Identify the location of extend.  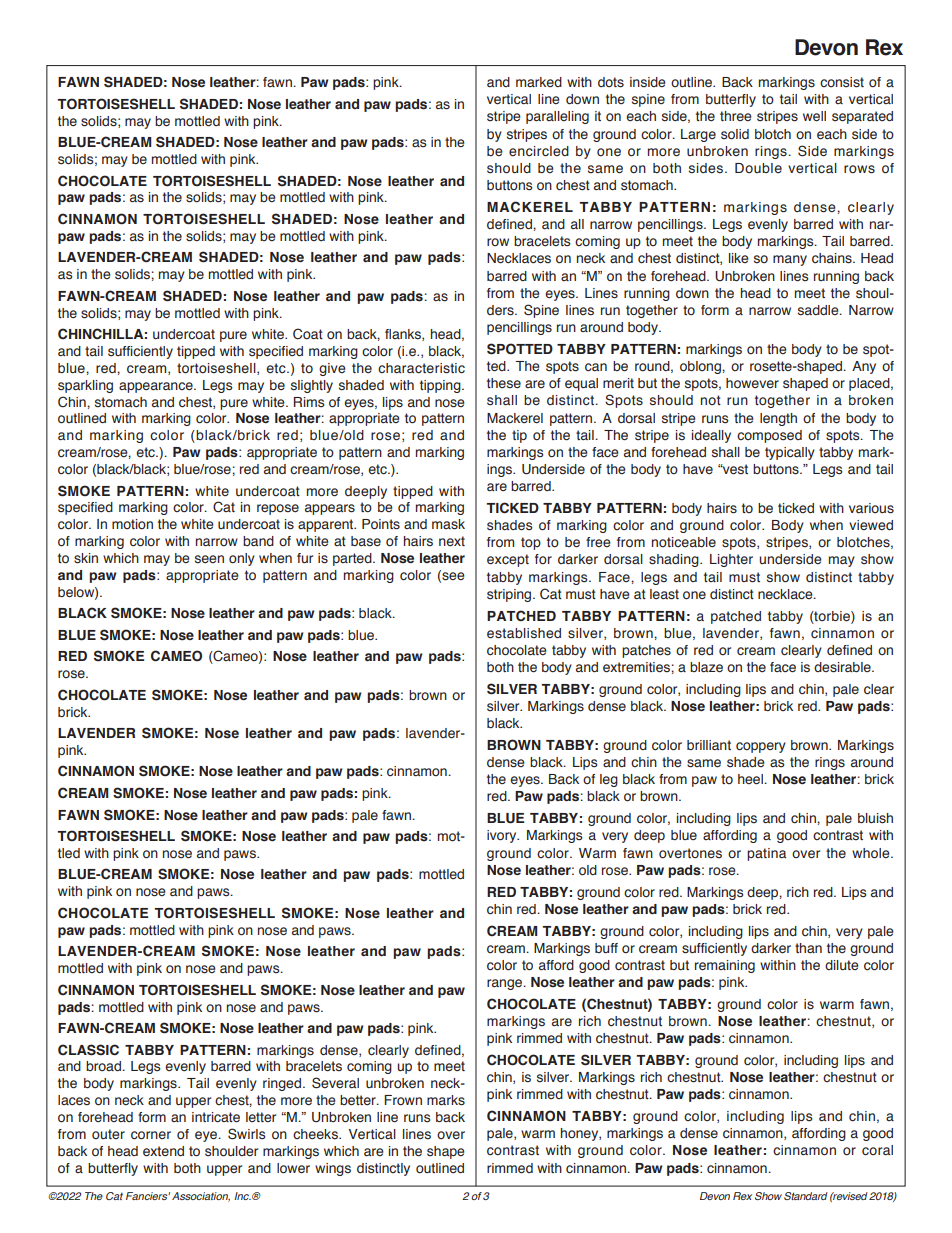
(163, 1151).
